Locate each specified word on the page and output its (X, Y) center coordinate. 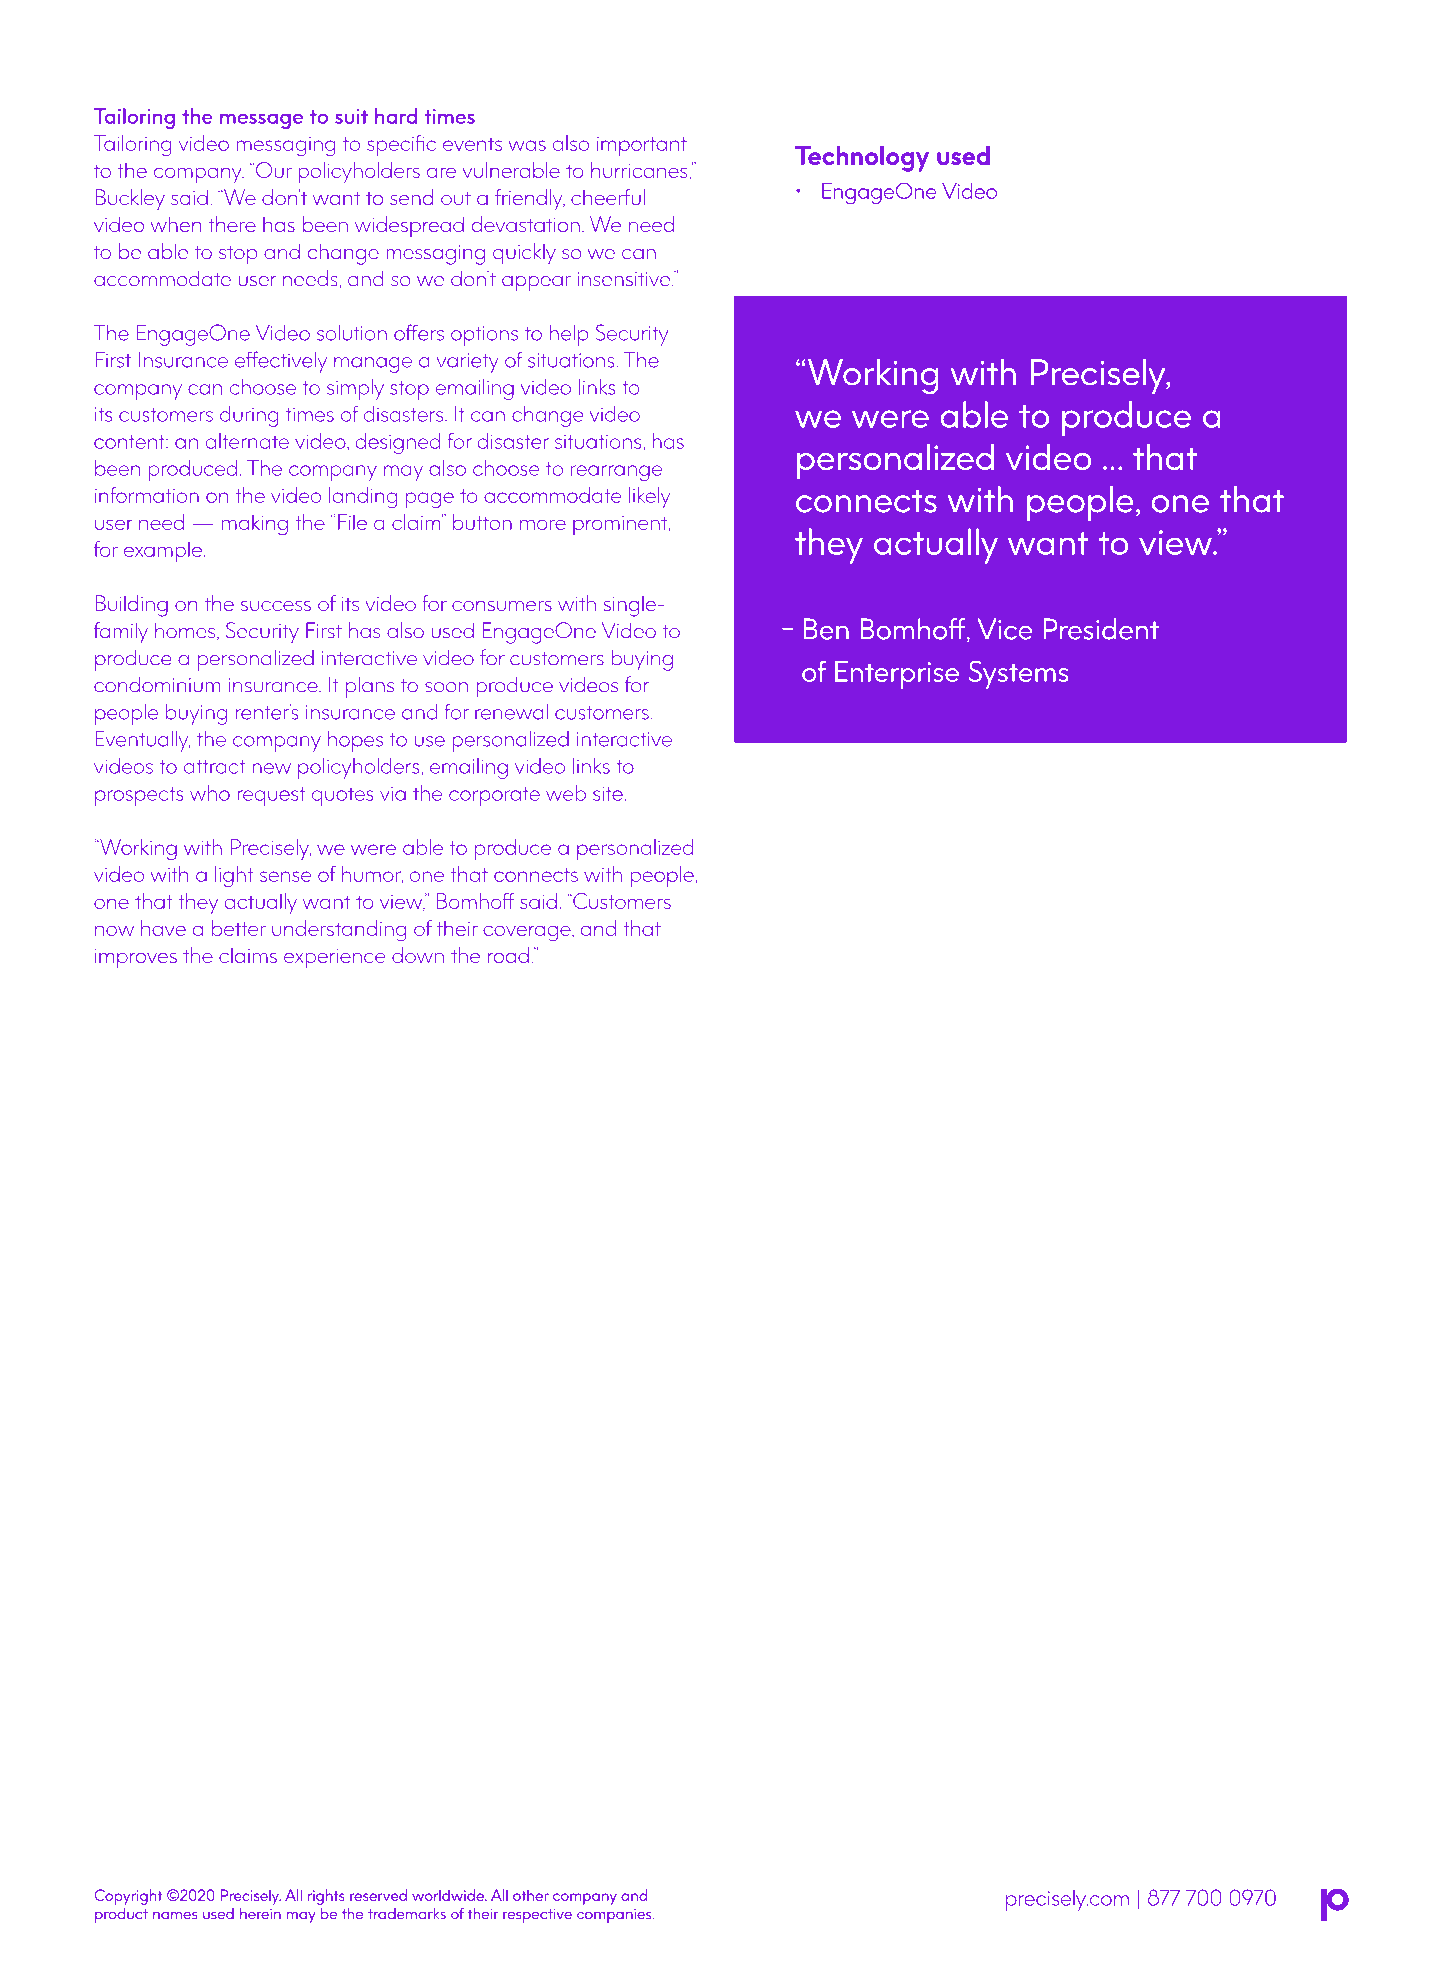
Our (272, 170)
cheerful (608, 197)
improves (136, 959)
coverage (528, 933)
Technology (862, 159)
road (508, 955)
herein (260, 1914)
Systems (1018, 674)
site (609, 793)
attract (214, 767)
